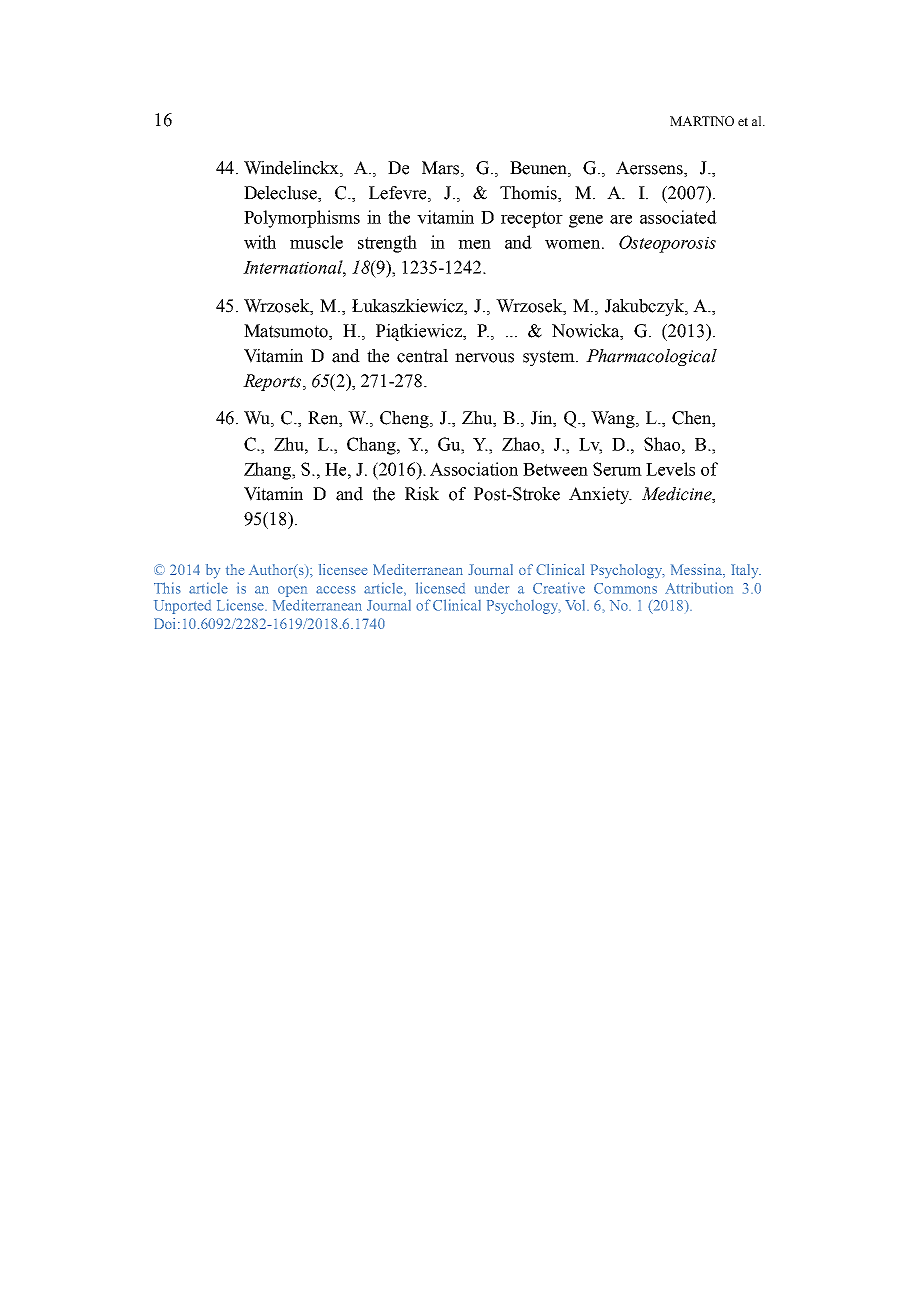 The image size is (924, 1308). What do you see at coordinates (702, 121) in the screenshot?
I see `MARTINO` at bounding box center [702, 121].
